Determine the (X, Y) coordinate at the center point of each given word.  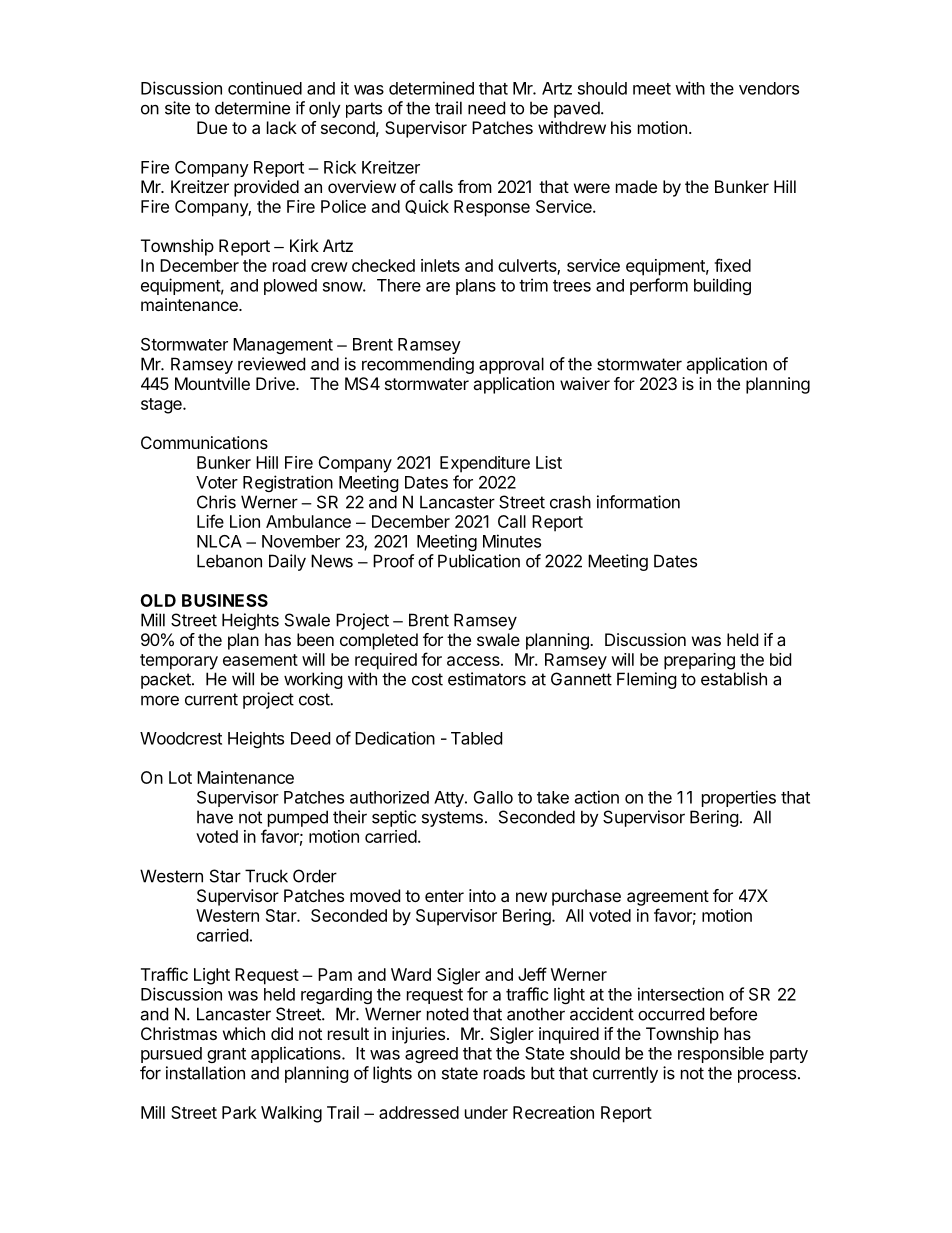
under (486, 1112)
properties (739, 798)
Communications (204, 442)
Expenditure (485, 464)
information (638, 502)
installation (205, 1073)
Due (212, 127)
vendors (769, 88)
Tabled (476, 738)
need (486, 108)
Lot (180, 777)
